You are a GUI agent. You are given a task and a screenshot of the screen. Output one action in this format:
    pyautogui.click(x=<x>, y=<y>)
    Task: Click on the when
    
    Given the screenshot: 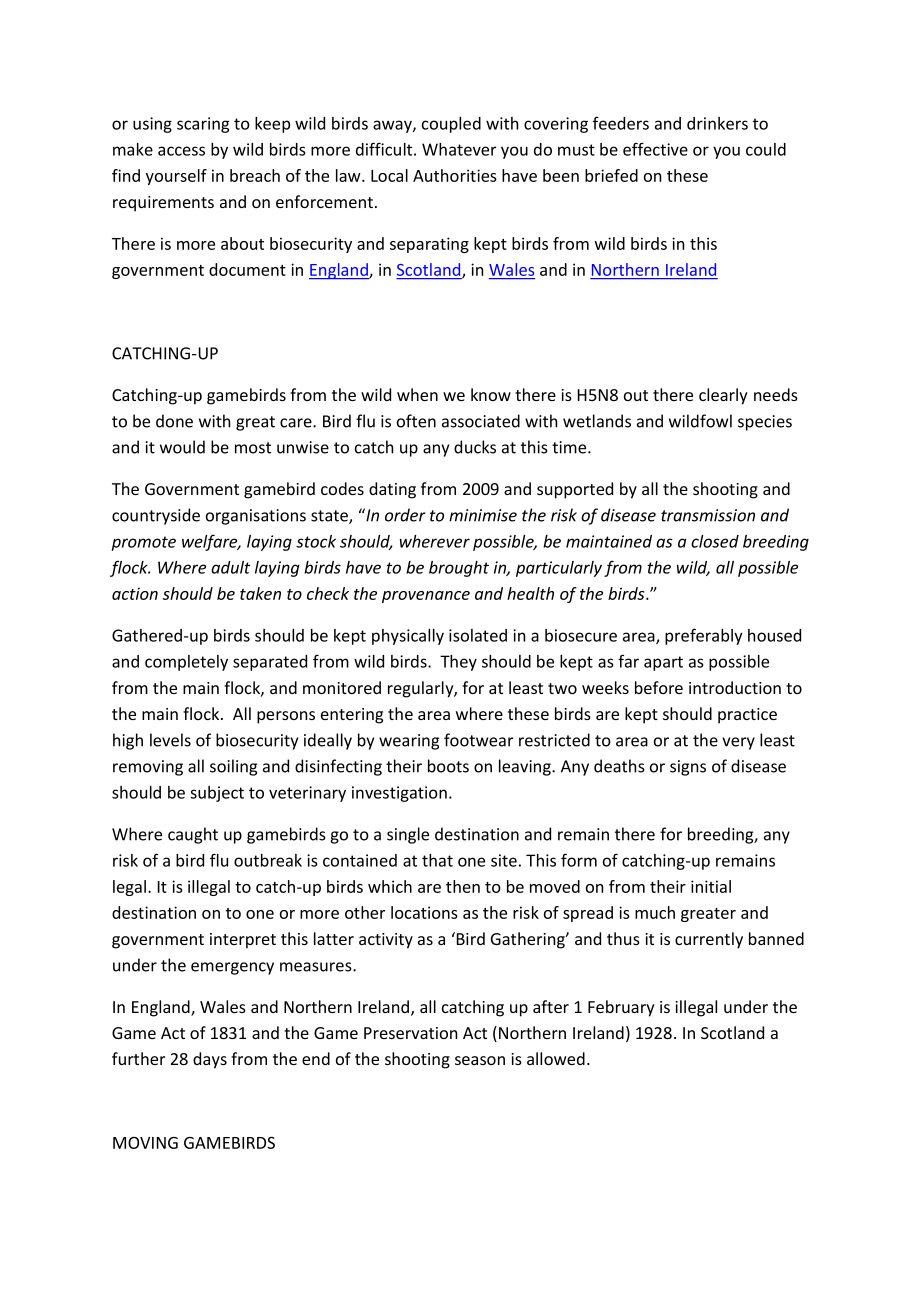 What is the action you would take?
    pyautogui.click(x=417, y=394)
